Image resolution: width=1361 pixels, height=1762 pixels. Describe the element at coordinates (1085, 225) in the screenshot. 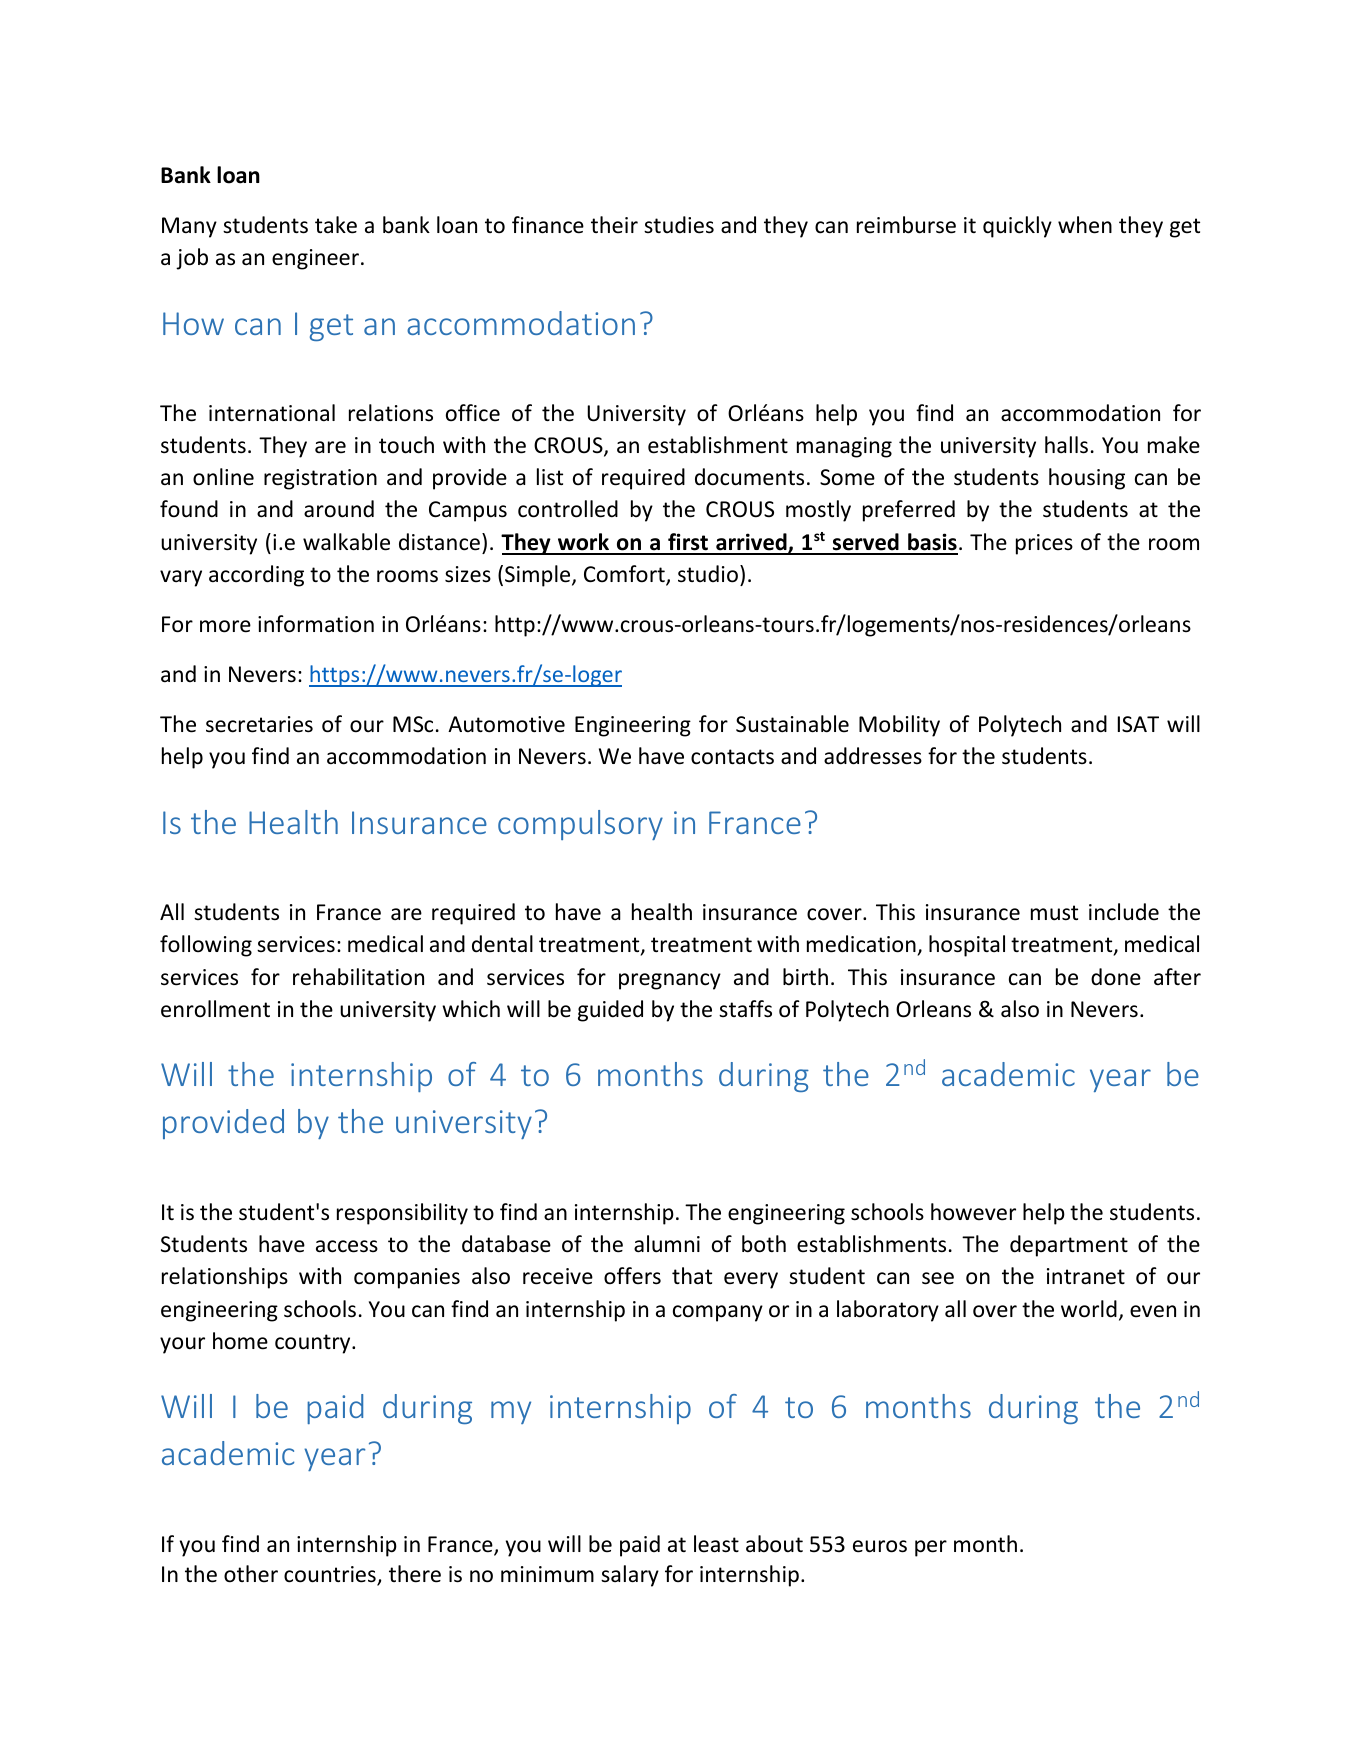

I see `when` at that location.
